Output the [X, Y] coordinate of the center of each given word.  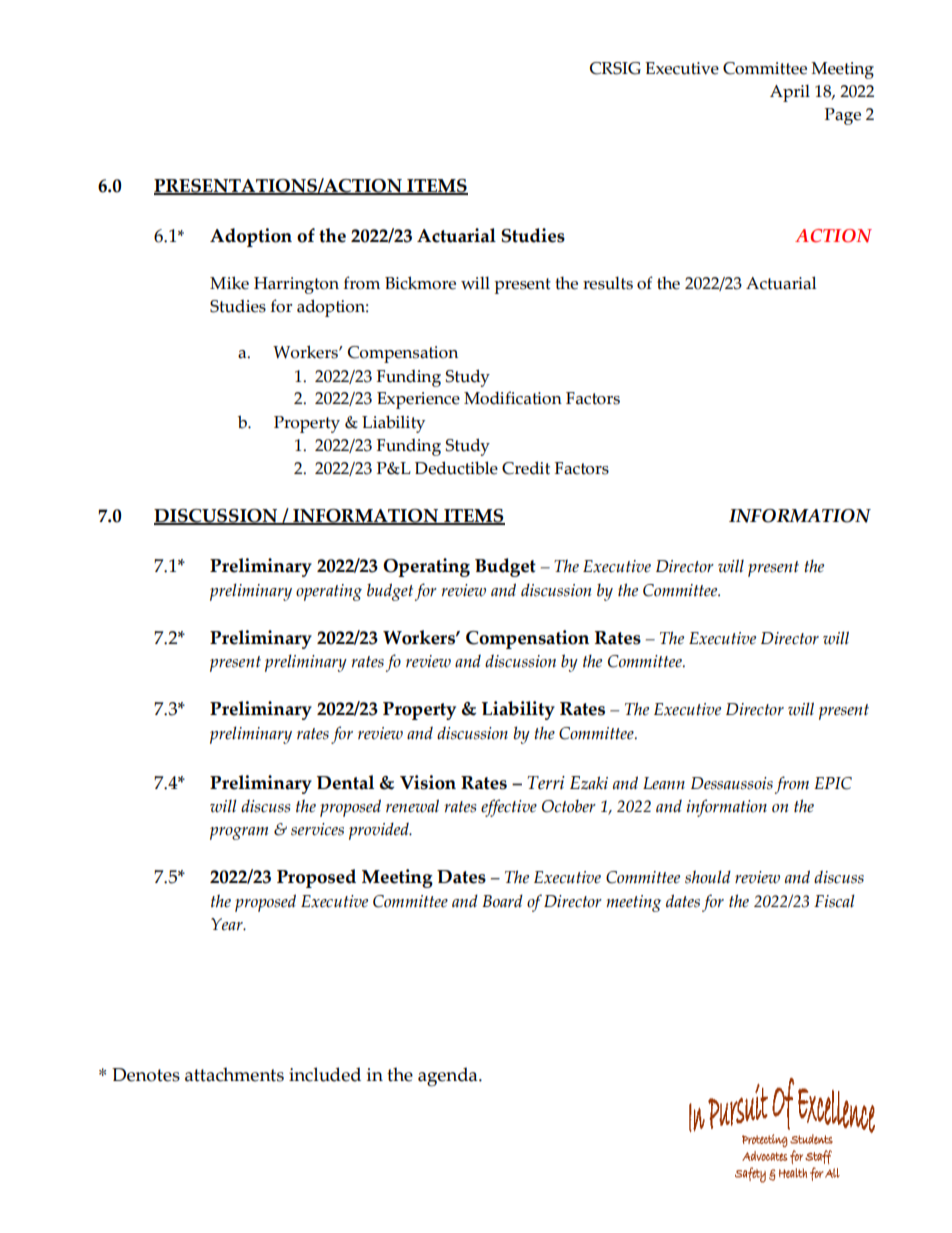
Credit [526, 468]
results [608, 283]
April [790, 93]
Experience [418, 400]
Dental [345, 782]
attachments [234, 1074]
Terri [546, 783]
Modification [513, 398]
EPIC [833, 783]
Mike [229, 283]
